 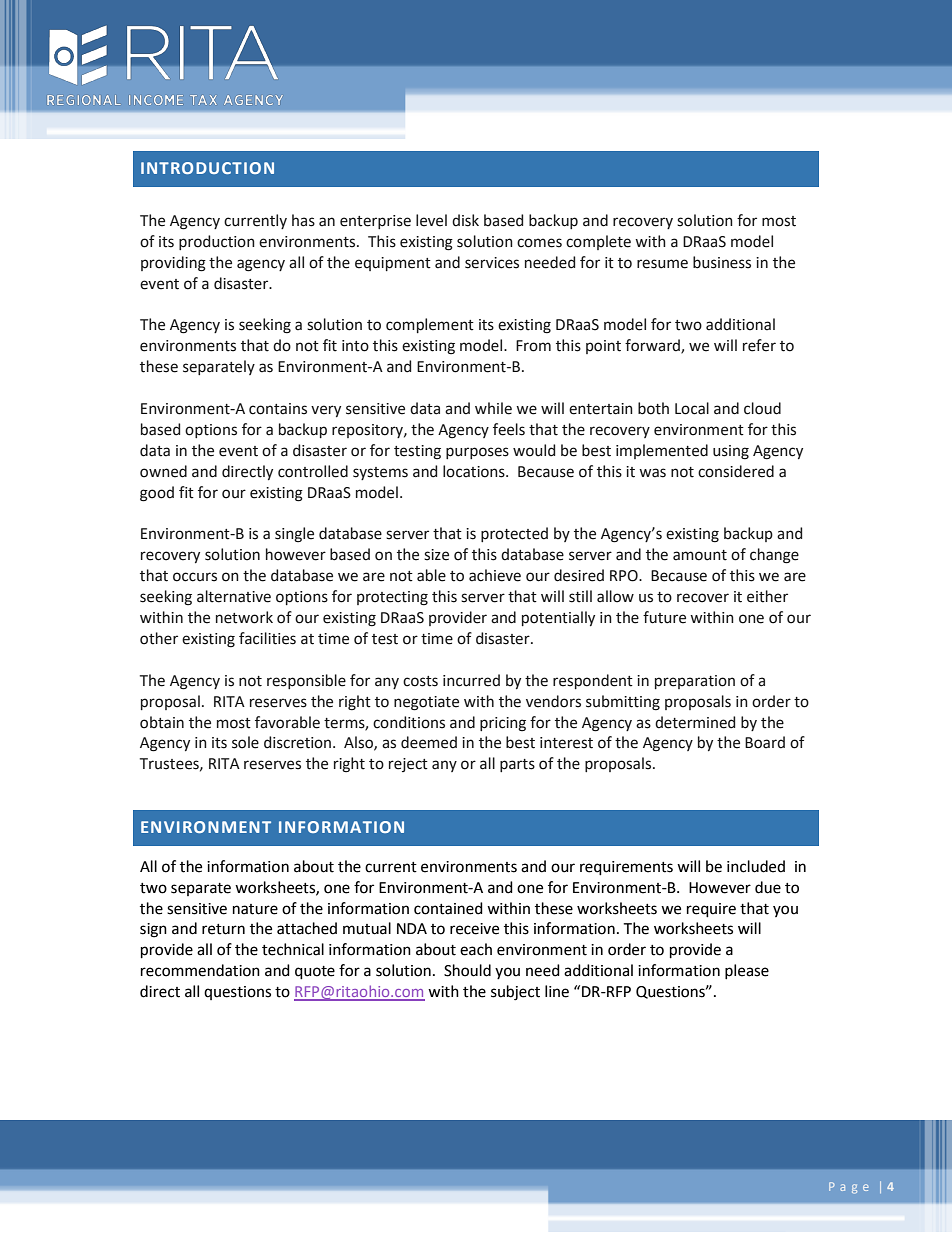 I want to click on while, so click(x=493, y=408).
